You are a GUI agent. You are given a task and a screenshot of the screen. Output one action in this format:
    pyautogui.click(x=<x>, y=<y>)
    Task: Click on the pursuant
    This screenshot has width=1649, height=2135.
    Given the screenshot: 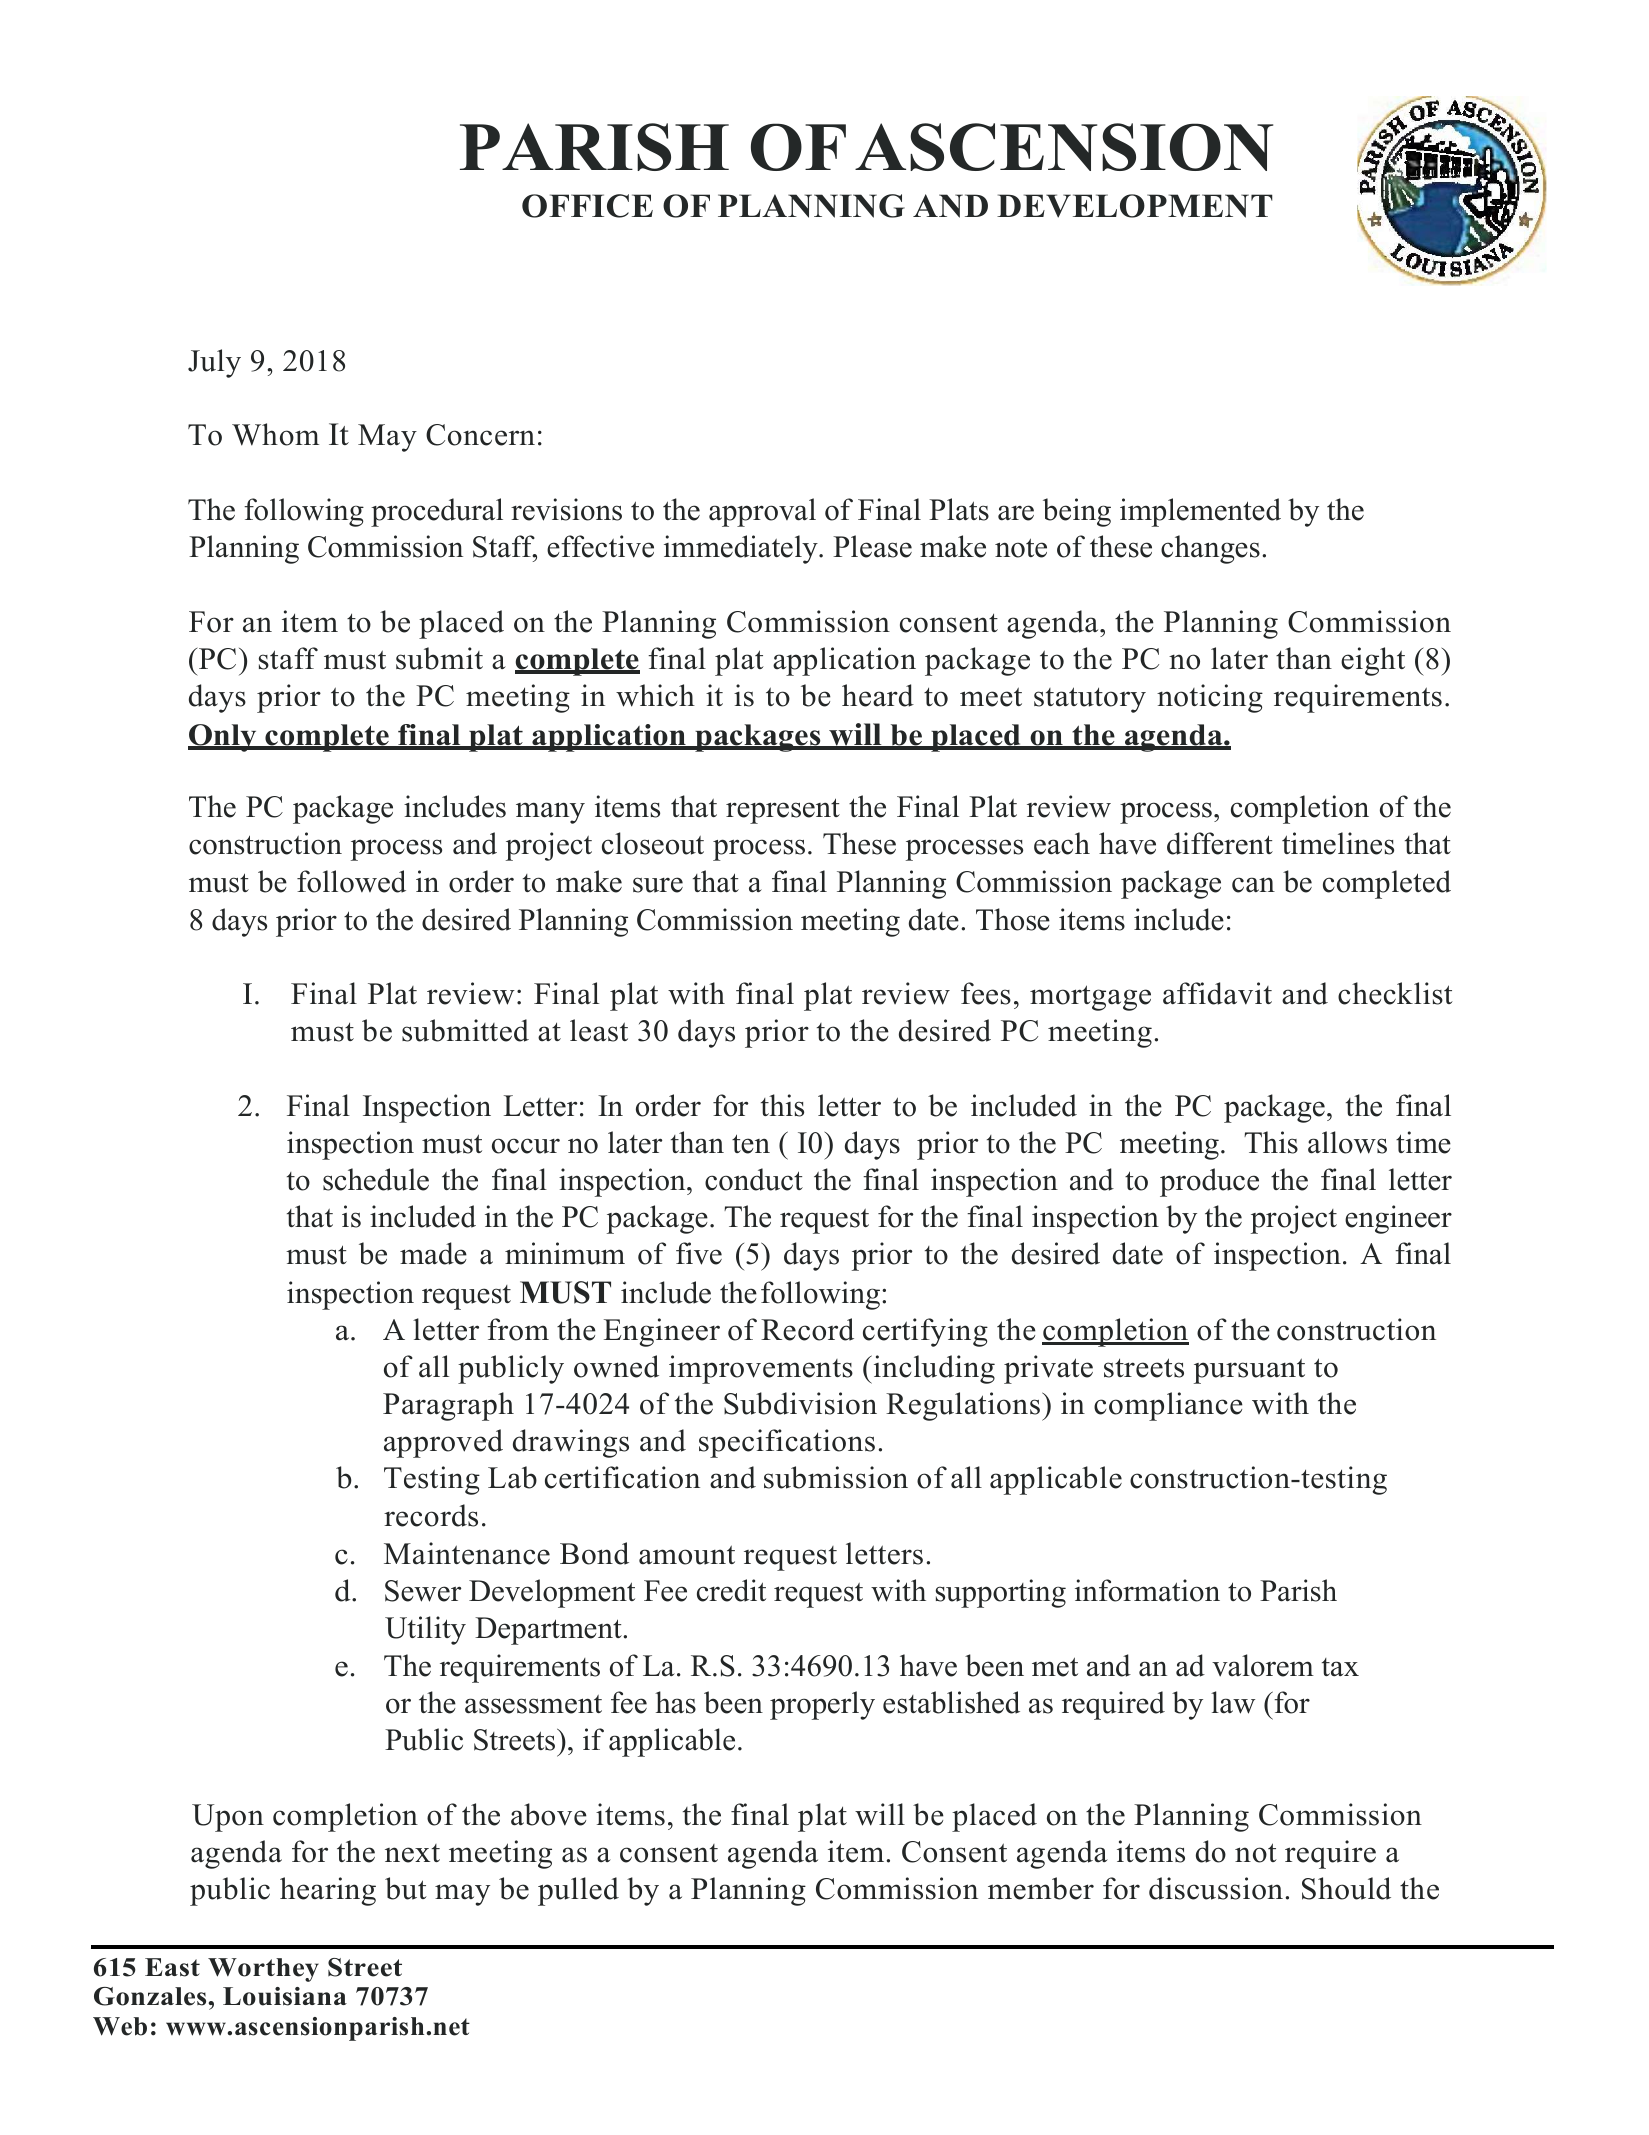 What is the action you would take?
    pyautogui.click(x=1249, y=1371)
